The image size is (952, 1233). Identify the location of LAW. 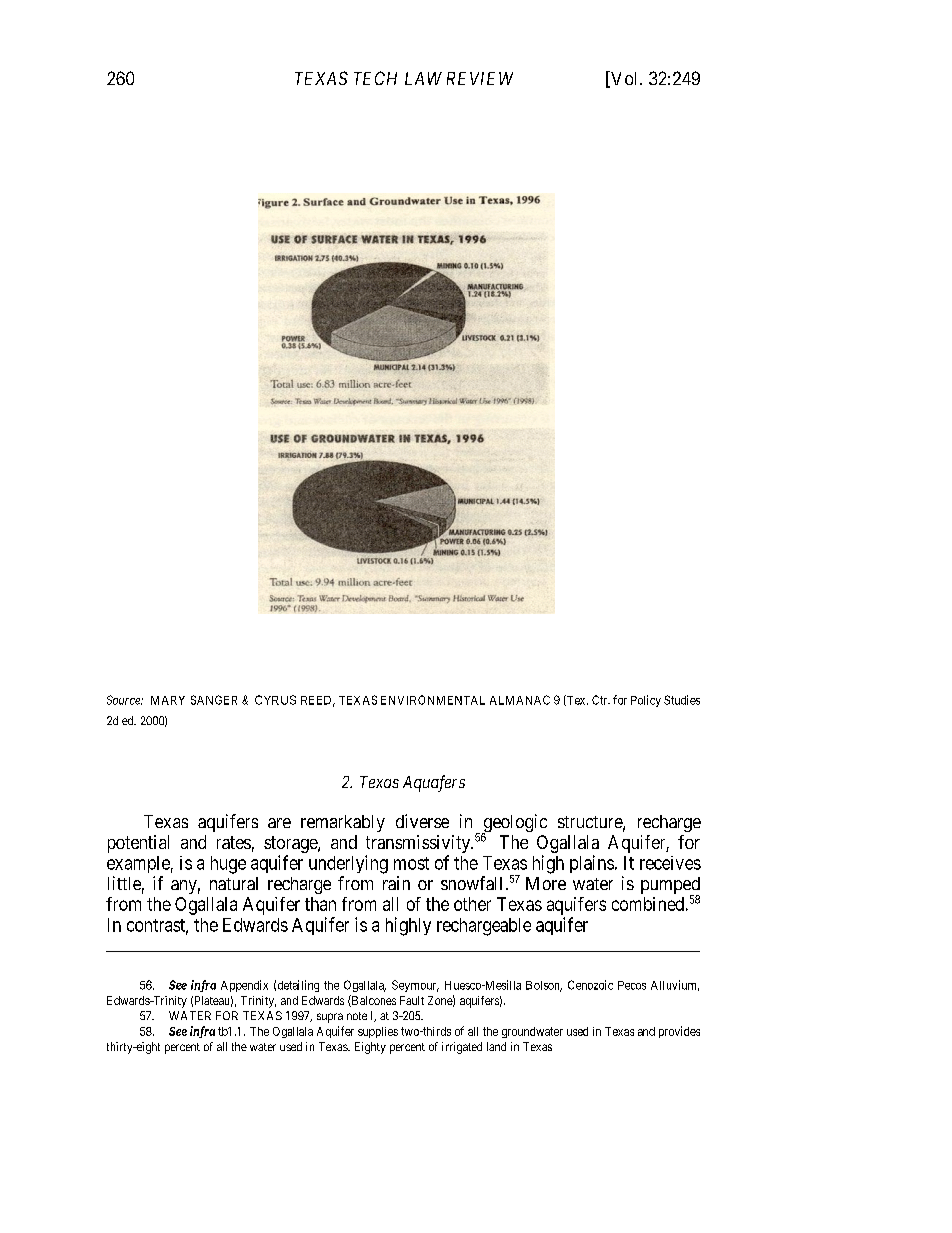
(423, 78).
